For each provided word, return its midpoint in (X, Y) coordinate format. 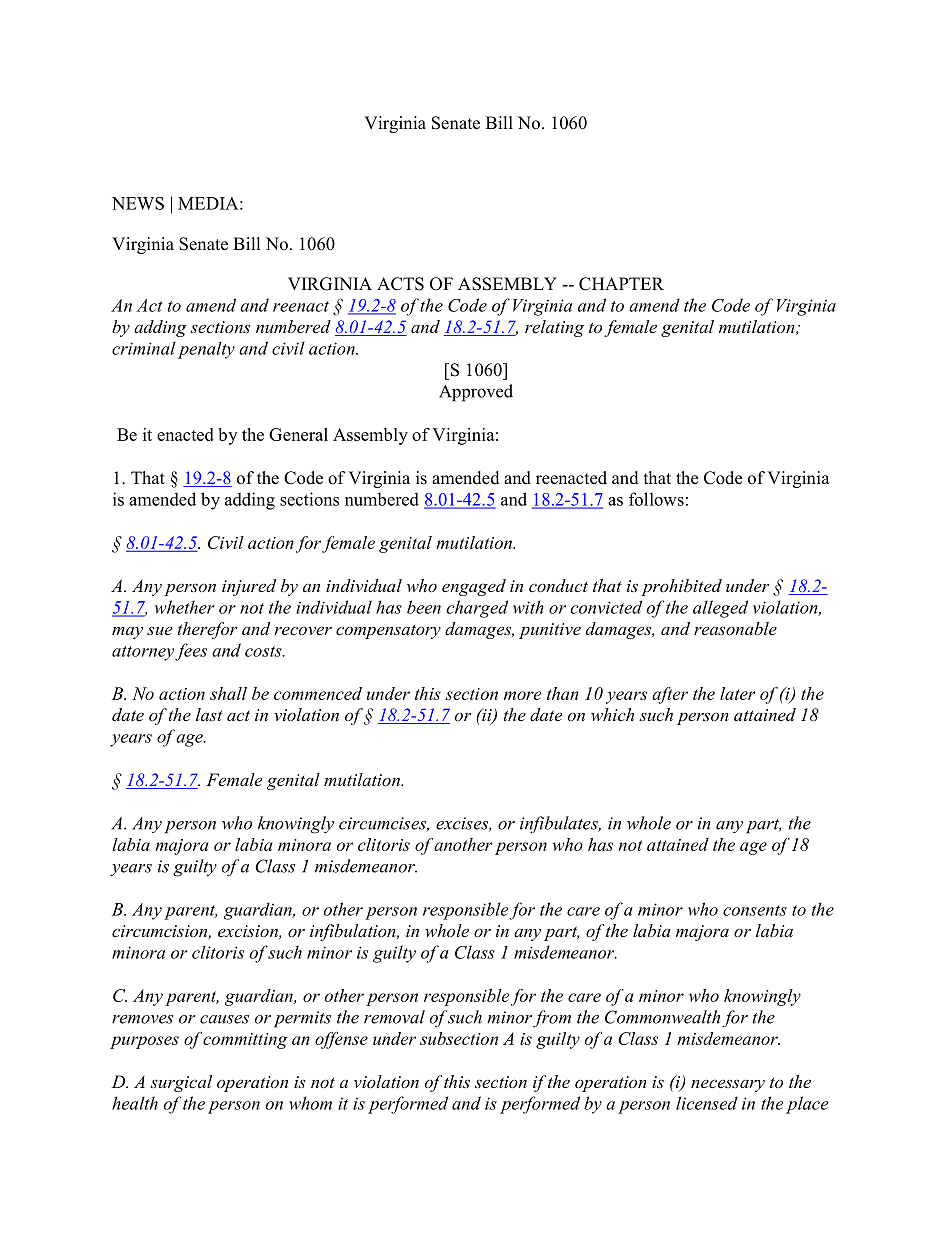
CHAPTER (621, 284)
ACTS (400, 284)
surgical (181, 1083)
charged (477, 609)
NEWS (138, 203)
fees (191, 652)
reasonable (735, 628)
